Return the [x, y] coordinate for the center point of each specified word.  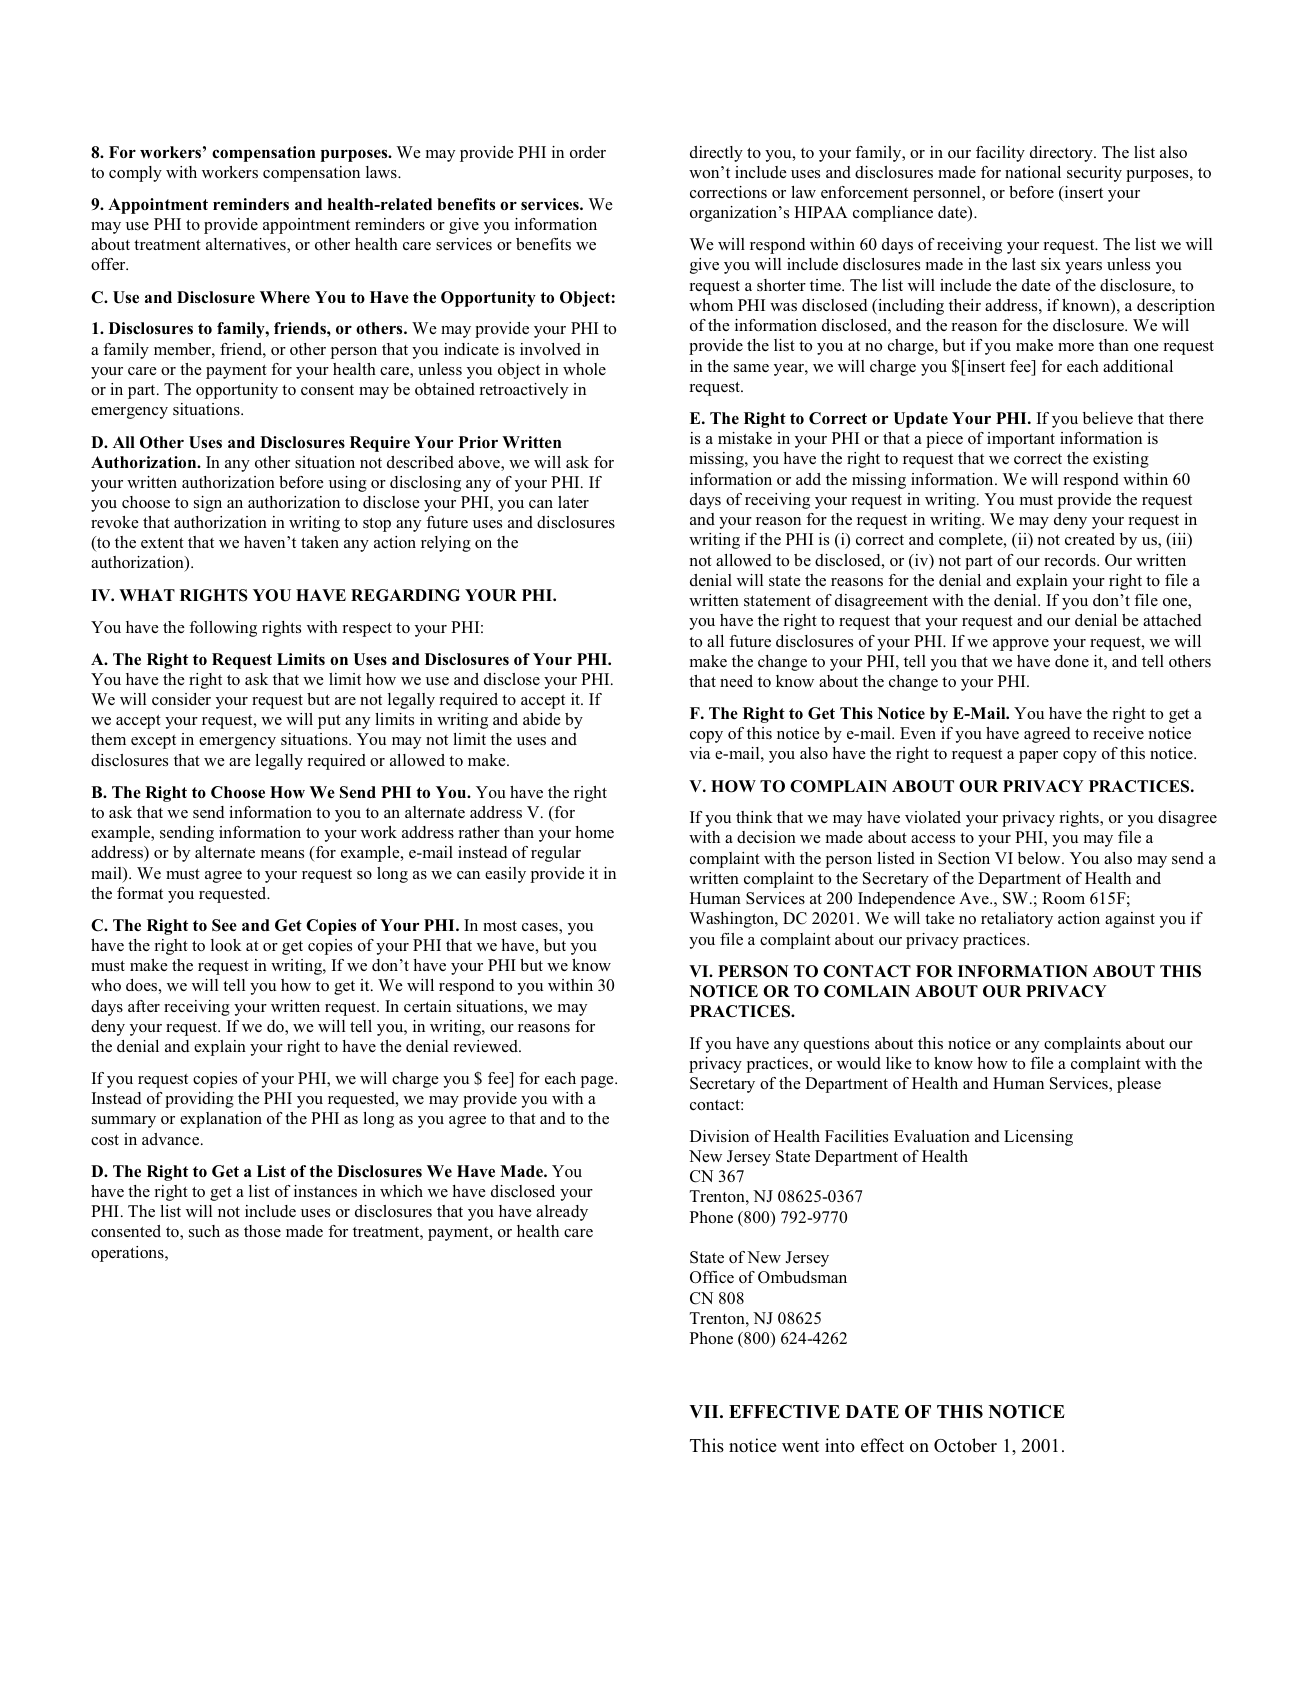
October [965, 1445]
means [282, 854]
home [594, 832]
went [800, 1446]
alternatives [247, 245]
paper [1038, 757]
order [588, 152]
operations [128, 1254]
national [1033, 172]
